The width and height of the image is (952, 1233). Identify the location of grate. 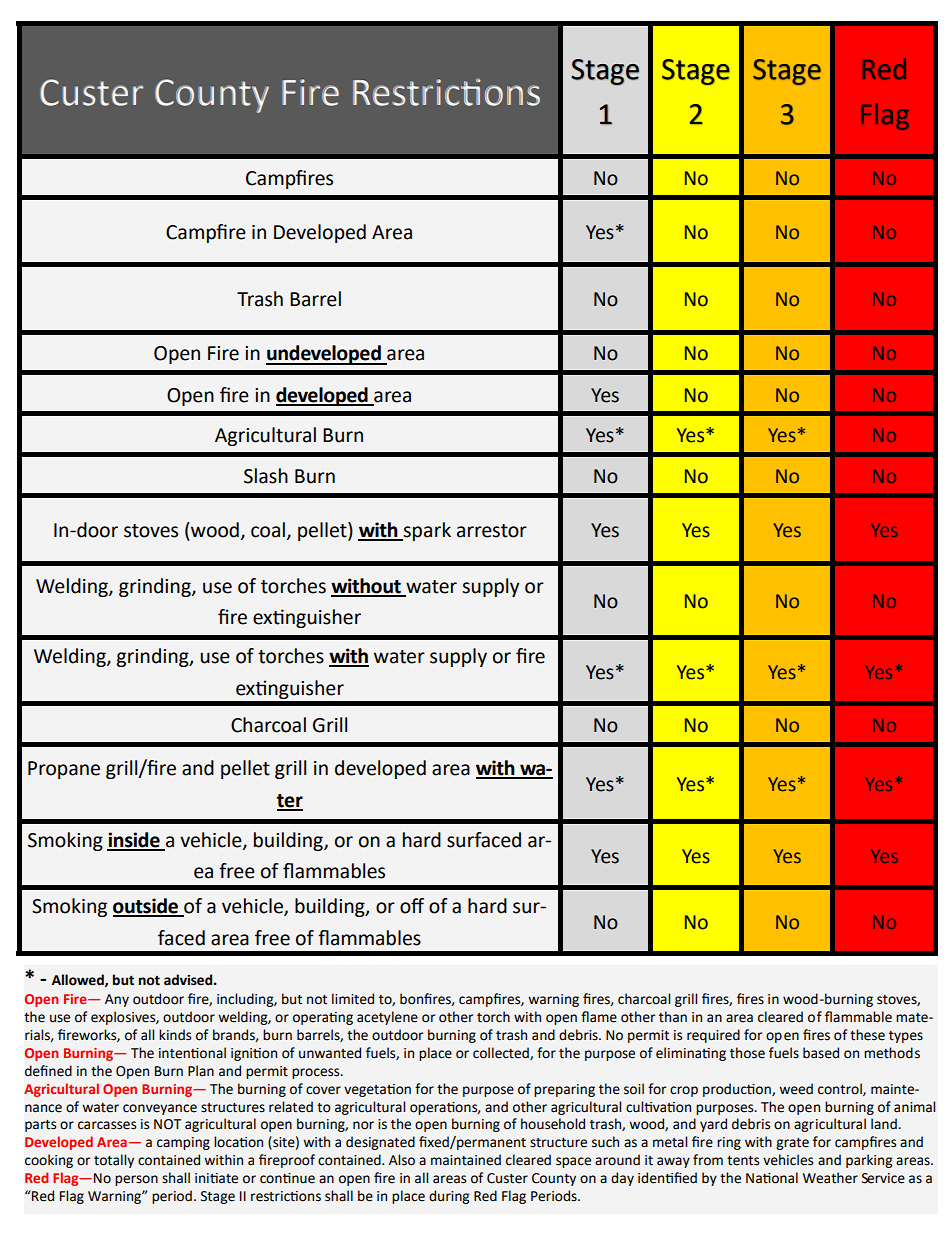
(792, 1144).
